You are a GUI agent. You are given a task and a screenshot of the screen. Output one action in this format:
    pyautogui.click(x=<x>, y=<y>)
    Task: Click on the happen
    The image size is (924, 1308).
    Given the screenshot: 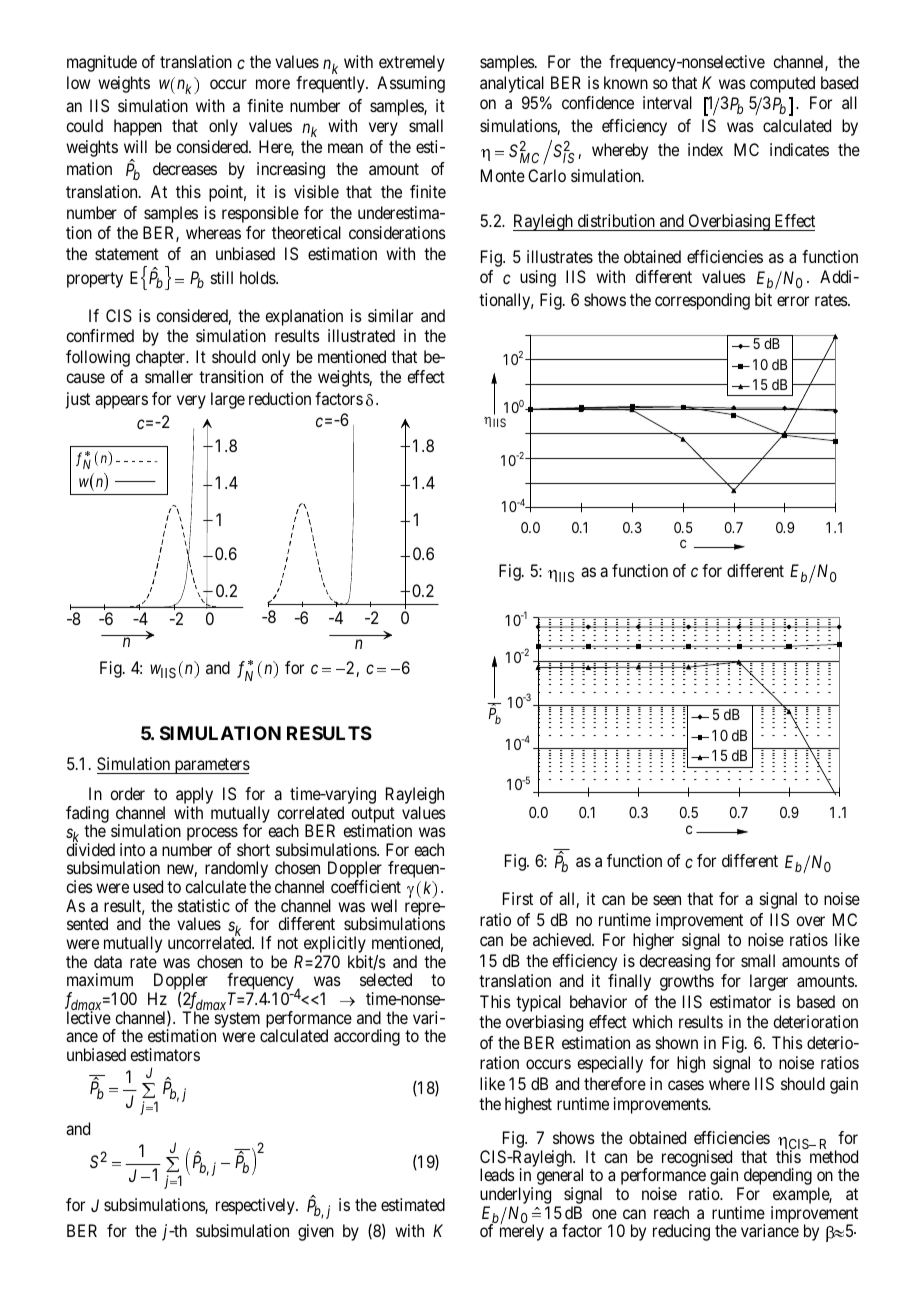 What is the action you would take?
    pyautogui.click(x=138, y=127)
